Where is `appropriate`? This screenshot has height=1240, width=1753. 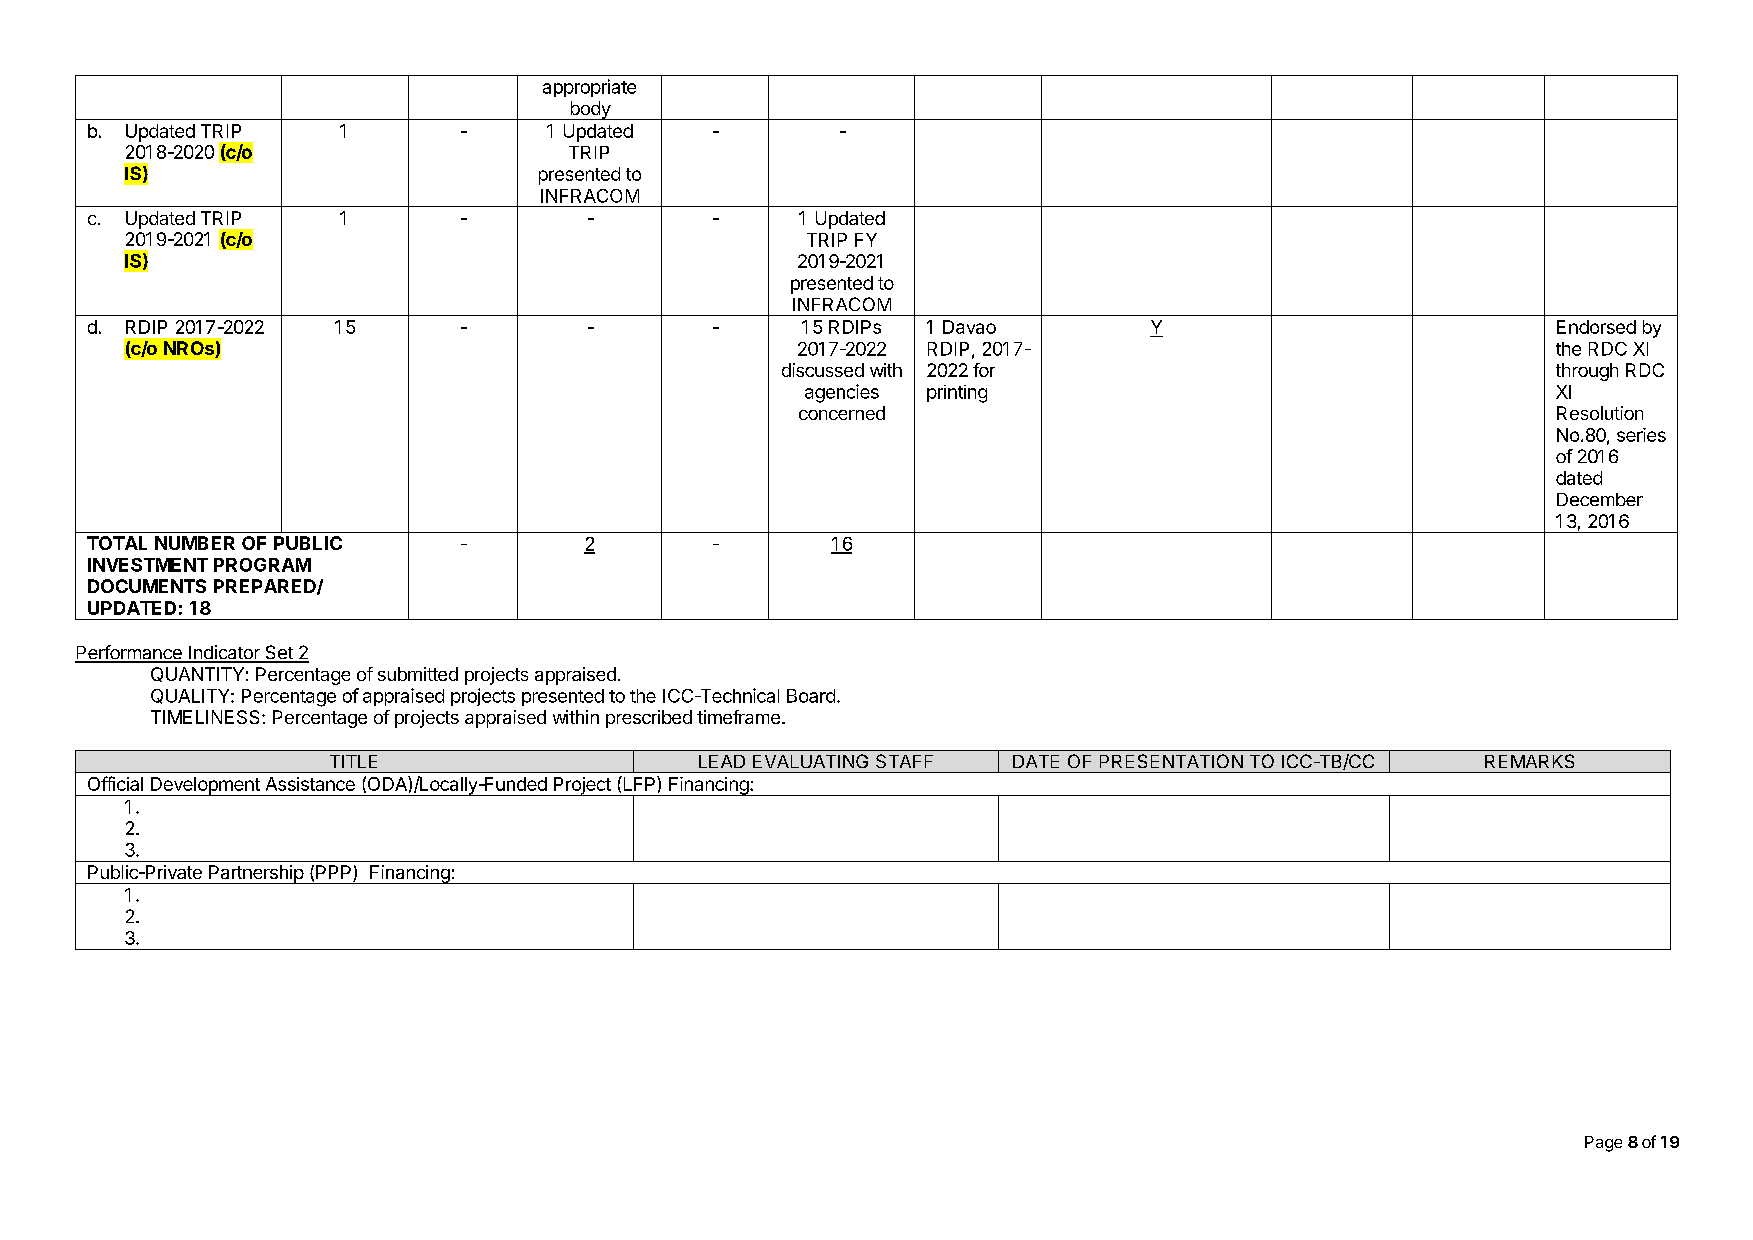
appropriate is located at coordinates (589, 88).
